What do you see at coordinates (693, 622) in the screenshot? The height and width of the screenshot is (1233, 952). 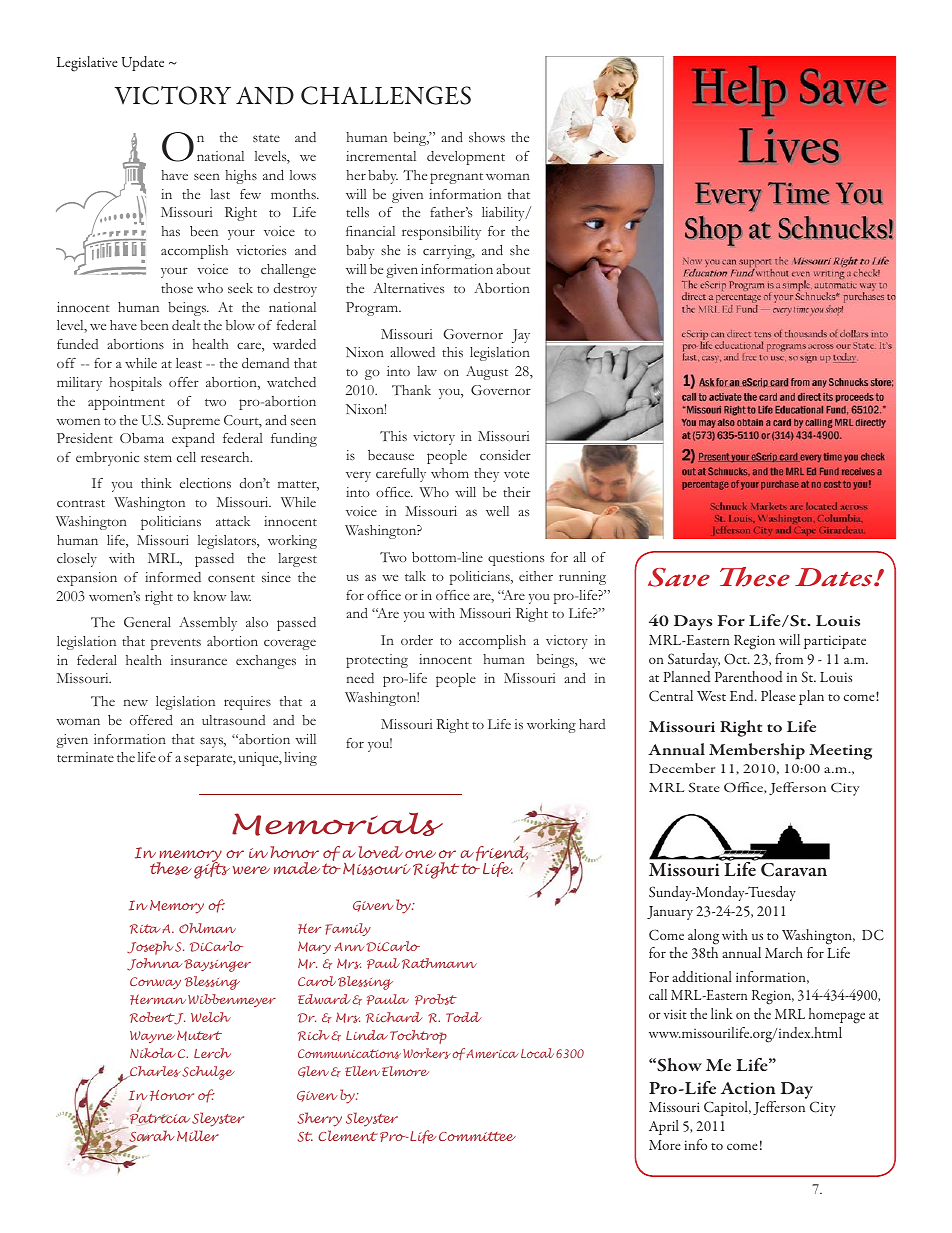 I see `Days` at bounding box center [693, 622].
